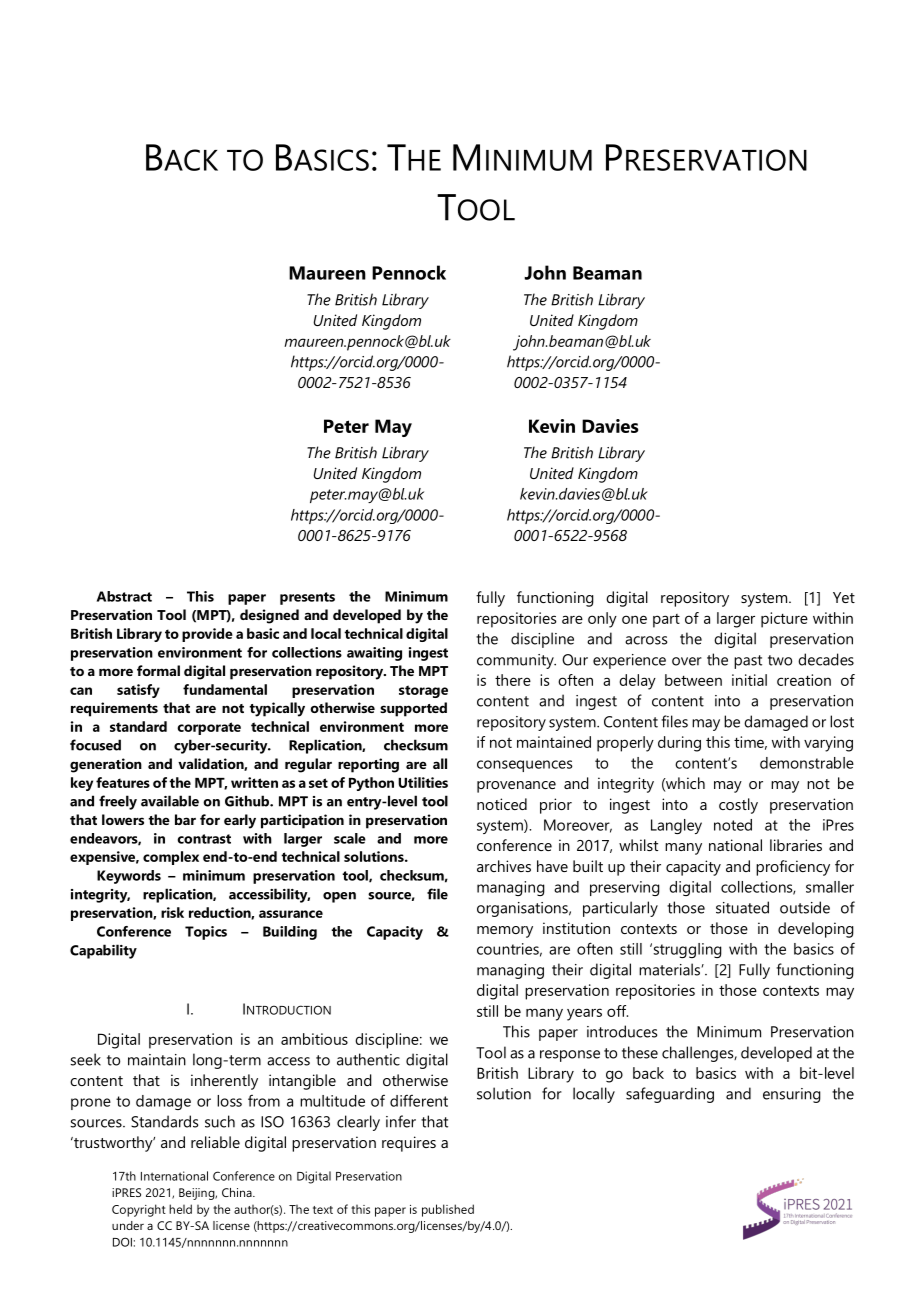 The height and width of the document is (1307, 924). I want to click on picture, so click(784, 620).
